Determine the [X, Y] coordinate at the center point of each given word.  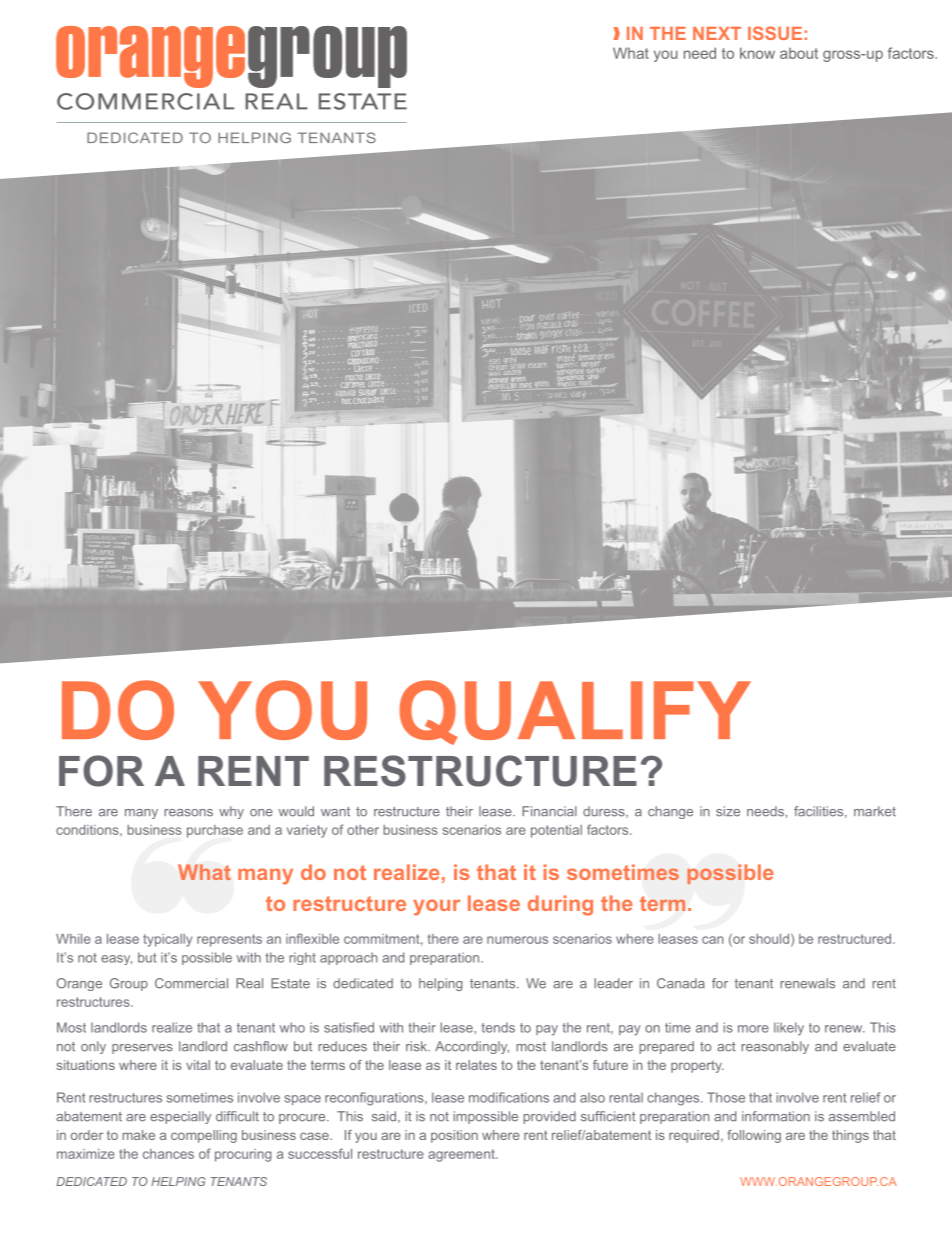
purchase [215, 831]
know [757, 53]
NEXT [717, 33]
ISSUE [775, 33]
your [436, 907]
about [799, 53]
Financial [549, 811]
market [875, 811]
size [728, 811]
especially [180, 1117]
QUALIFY [575, 712]
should [769, 939]
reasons [188, 813]
